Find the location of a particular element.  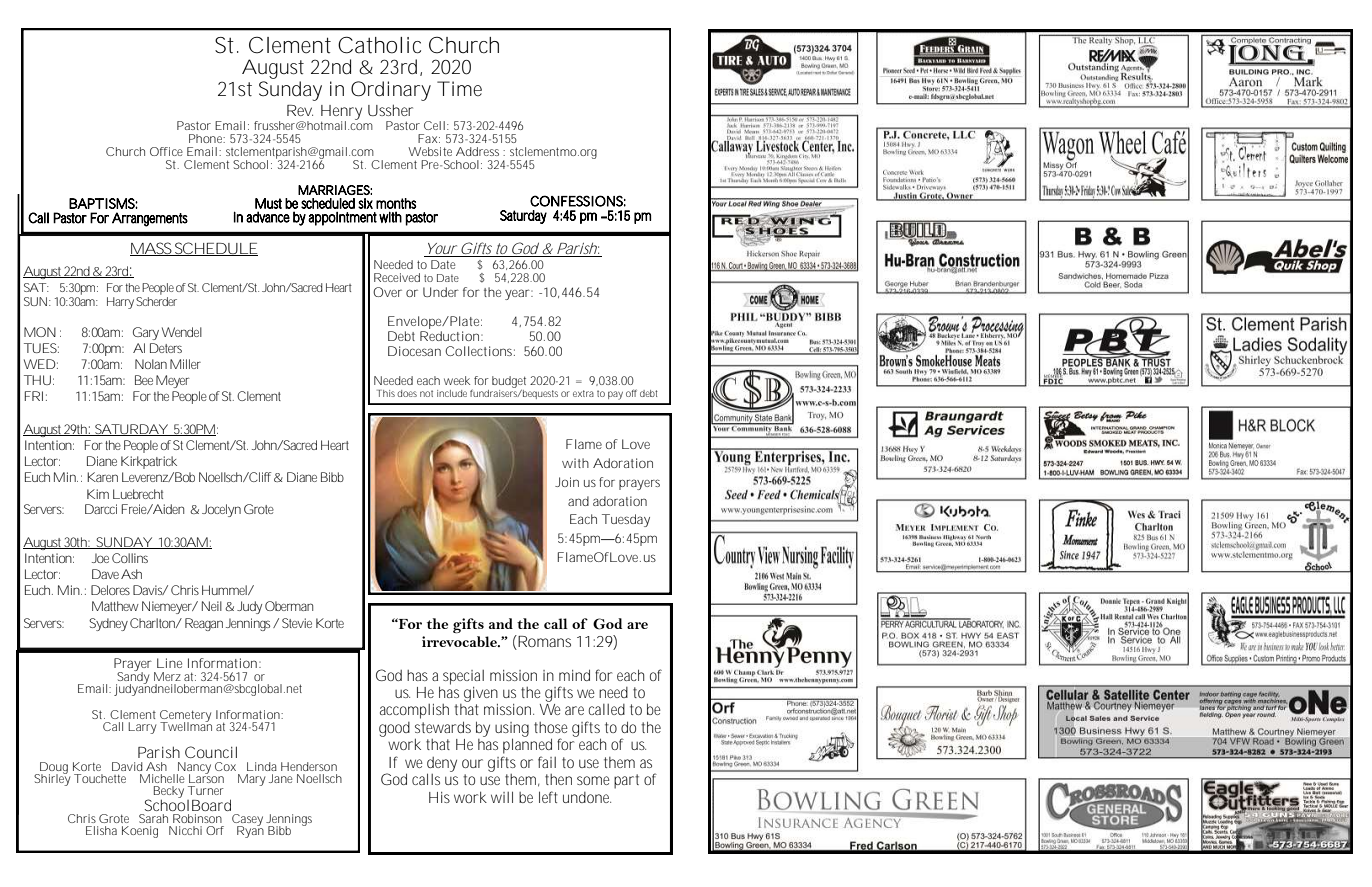

left is located at coordinates (548, 797).
